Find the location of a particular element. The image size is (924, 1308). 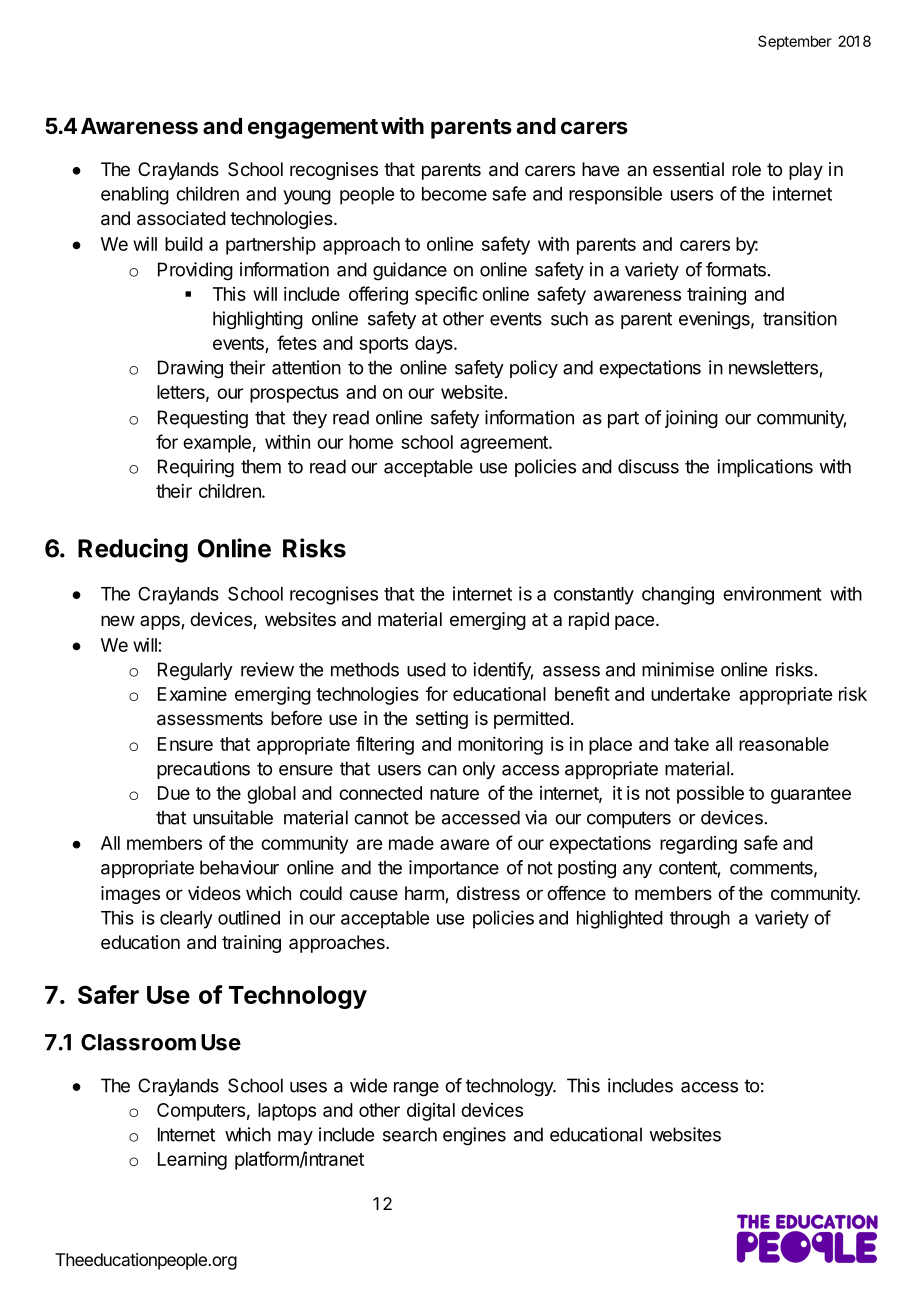

agreement is located at coordinates (505, 444).
